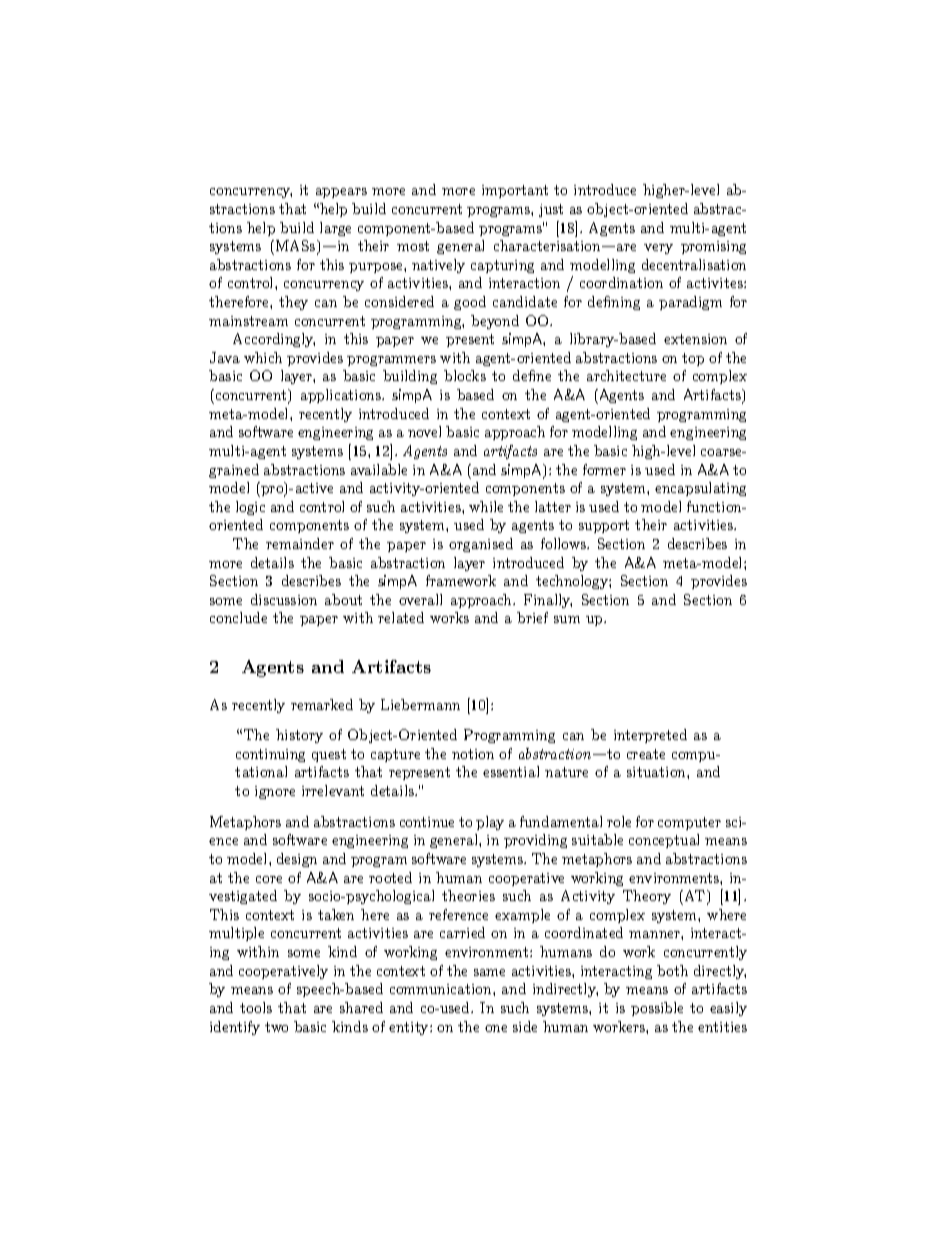 Image resolution: width=952 pixels, height=1233 pixels. I want to click on sum, so click(567, 619).
